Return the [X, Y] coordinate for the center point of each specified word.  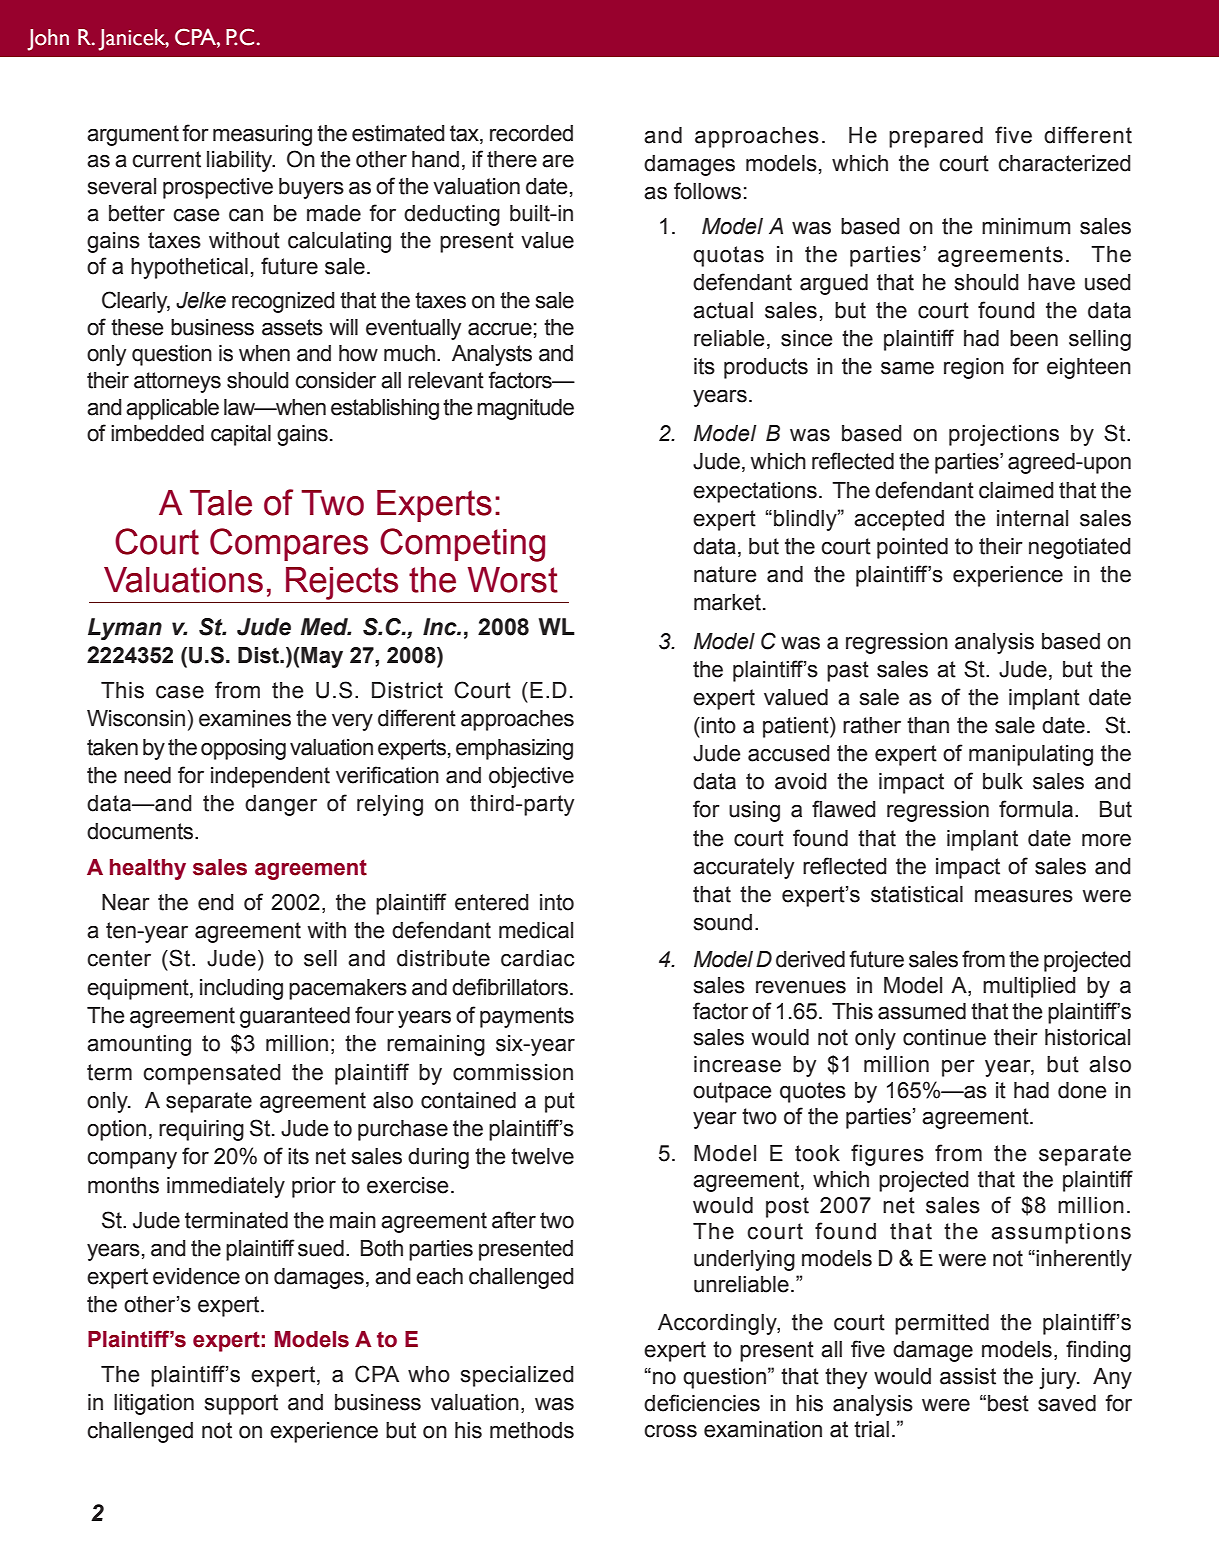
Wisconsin [136, 718]
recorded [531, 133]
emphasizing [514, 749]
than [928, 725]
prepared [936, 137]
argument [133, 135]
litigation [154, 1404]
